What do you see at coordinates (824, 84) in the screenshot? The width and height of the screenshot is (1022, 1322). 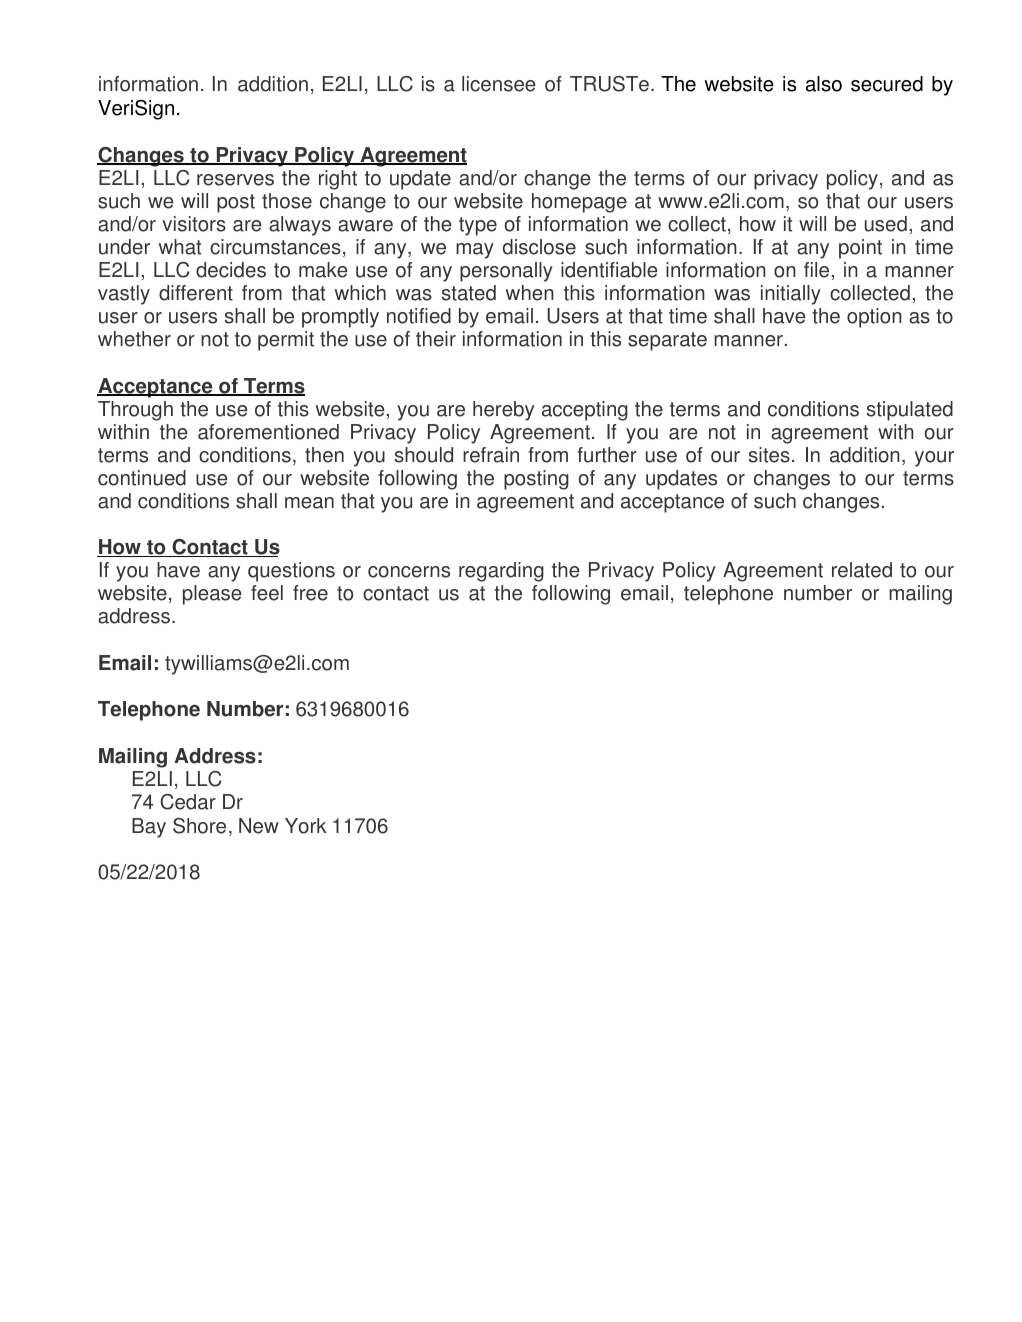 I see `also` at bounding box center [824, 84].
